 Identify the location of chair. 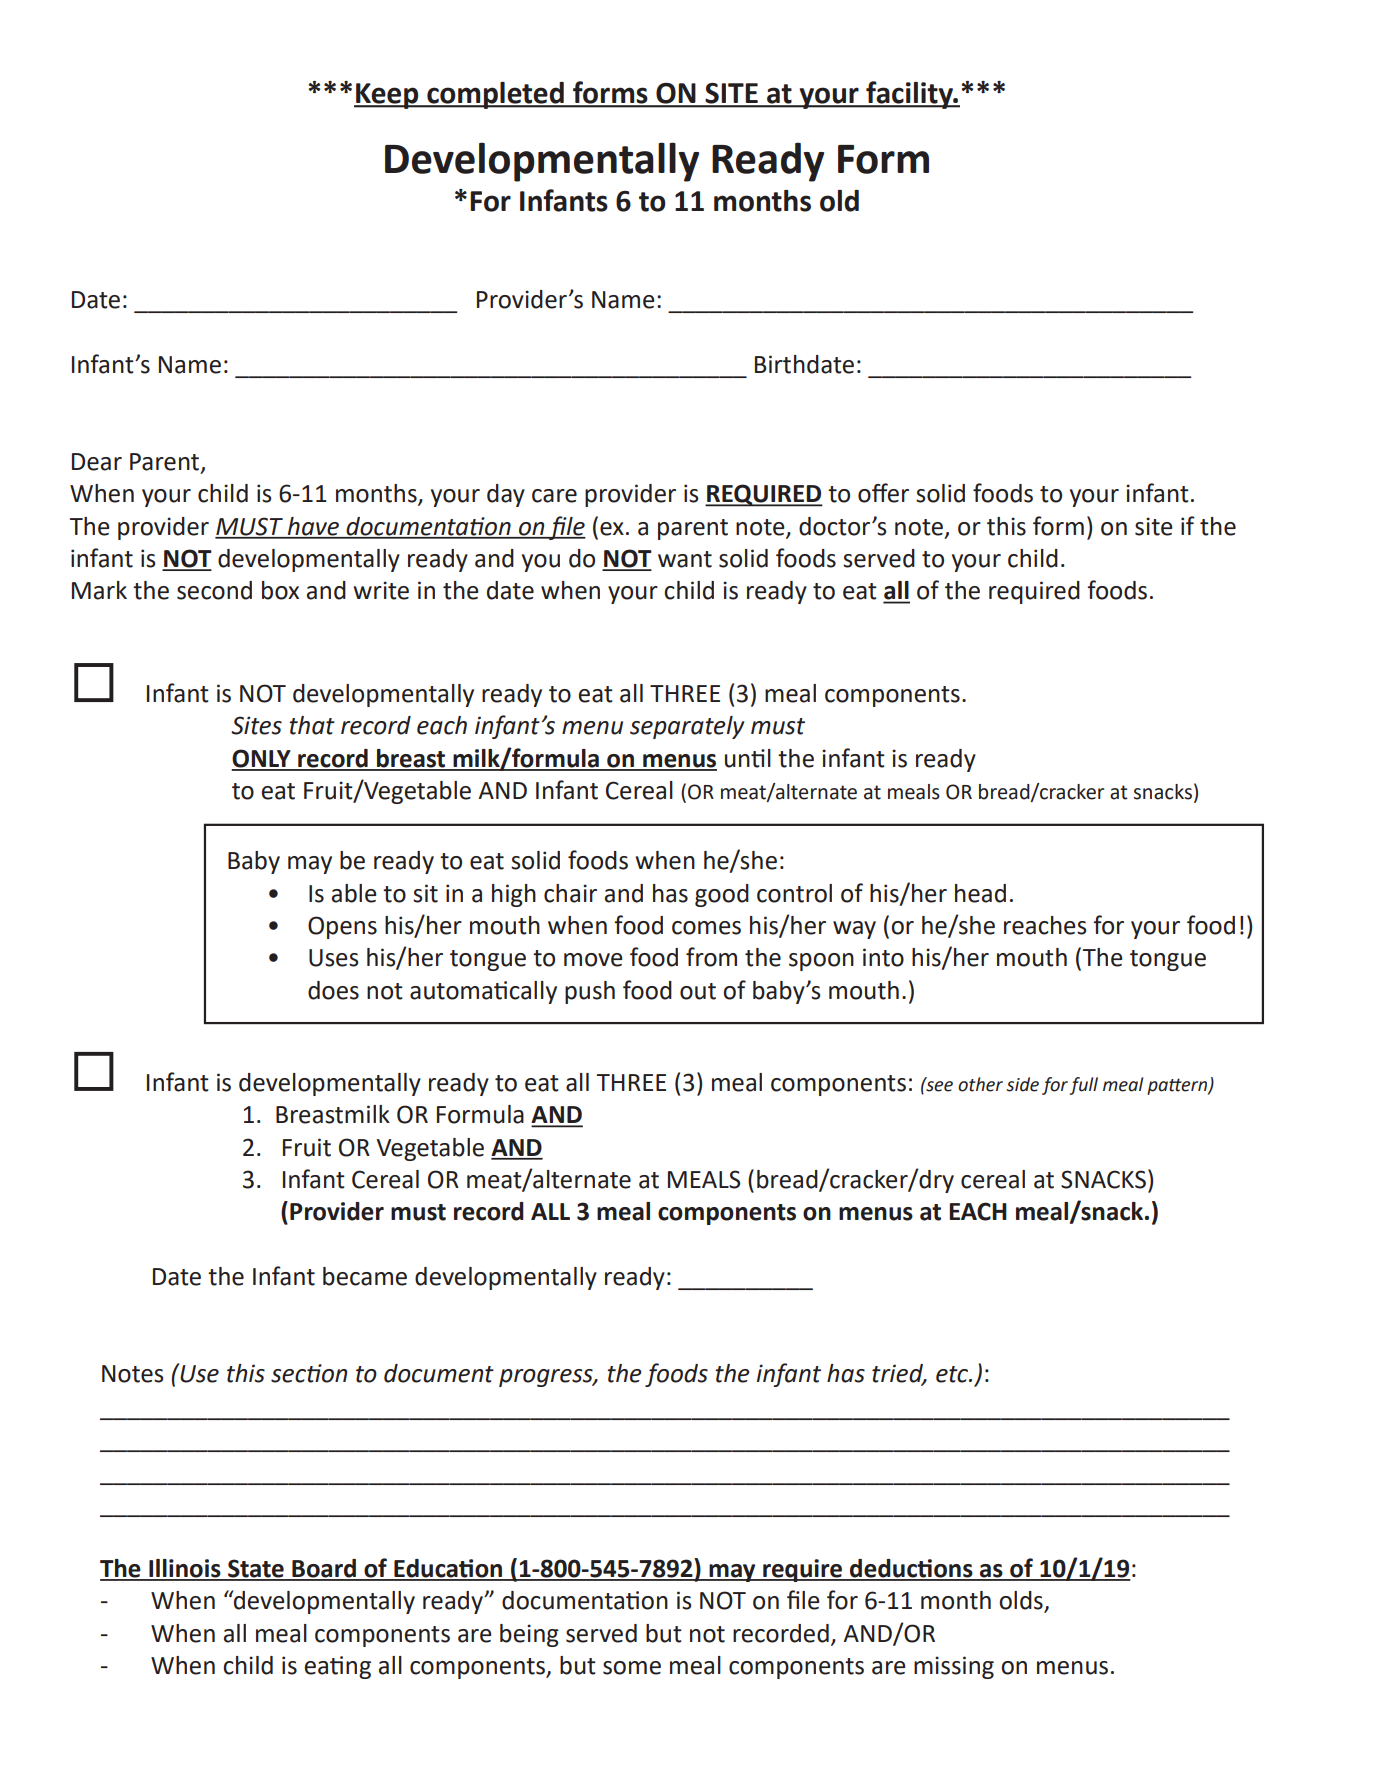
(570, 893).
